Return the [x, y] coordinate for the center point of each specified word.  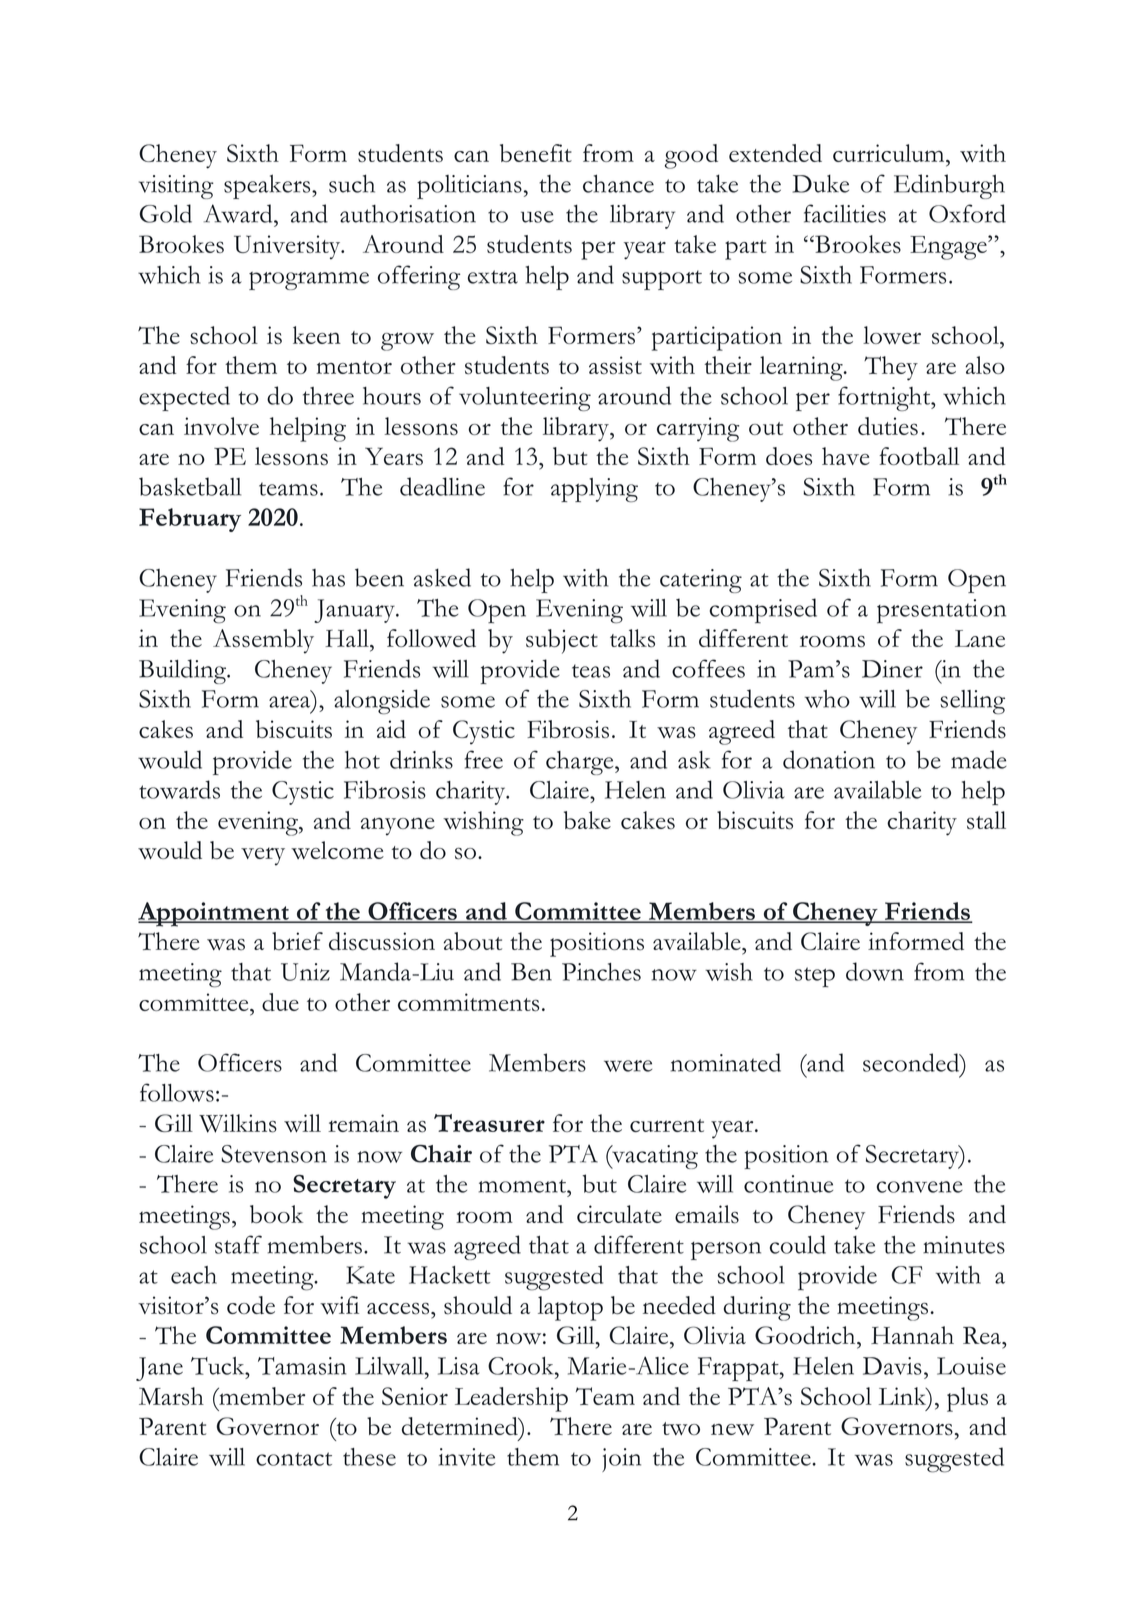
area [291, 700]
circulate [619, 1214]
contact [294, 1459]
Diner [892, 669]
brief [297, 941]
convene [920, 1187]
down [875, 971]
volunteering [525, 399]
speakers [268, 186]
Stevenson [274, 1154]
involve [221, 426]
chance [618, 183]
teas [591, 671]
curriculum [890, 153]
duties [888, 426]
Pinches [601, 972]
